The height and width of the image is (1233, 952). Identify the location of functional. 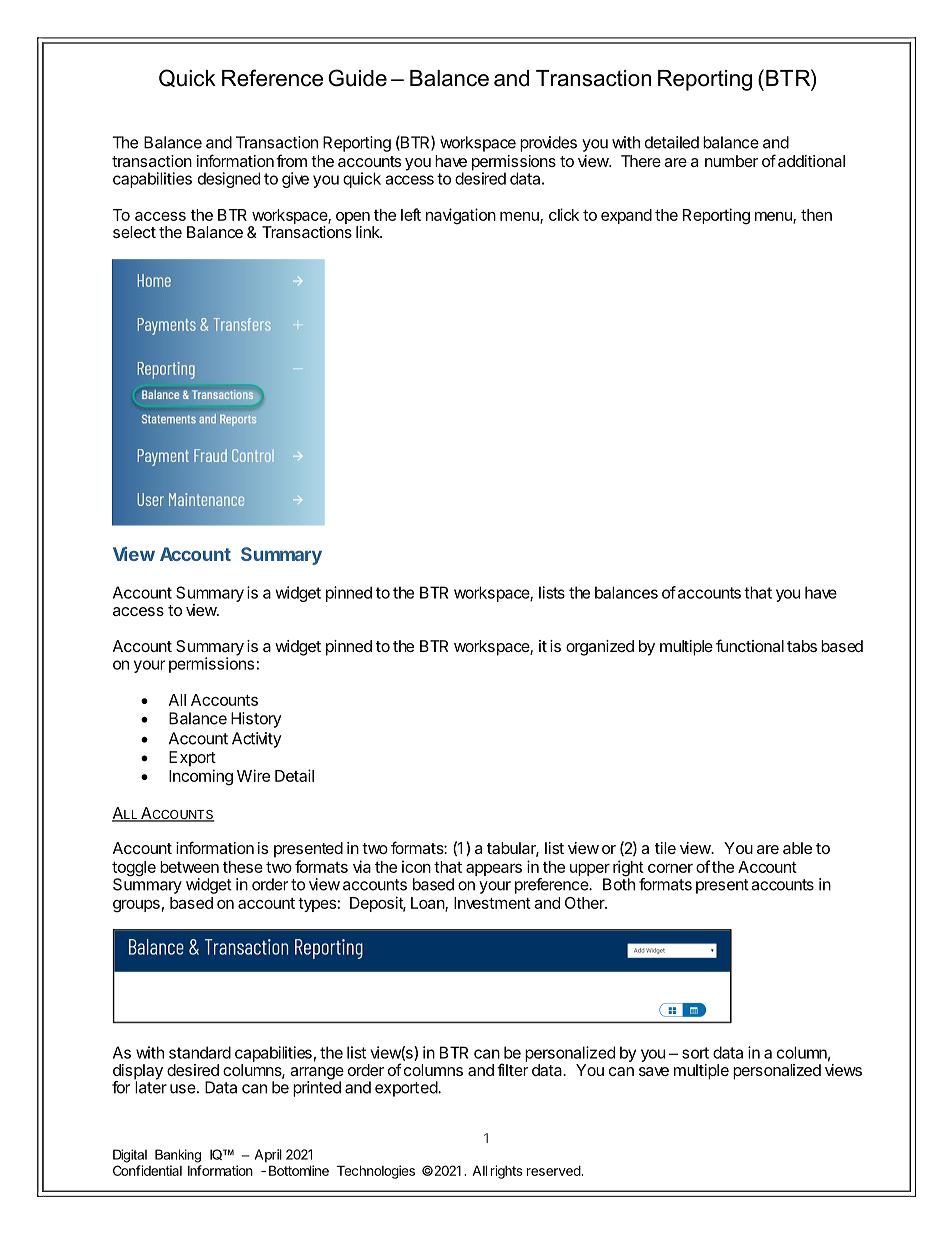
(750, 645).
